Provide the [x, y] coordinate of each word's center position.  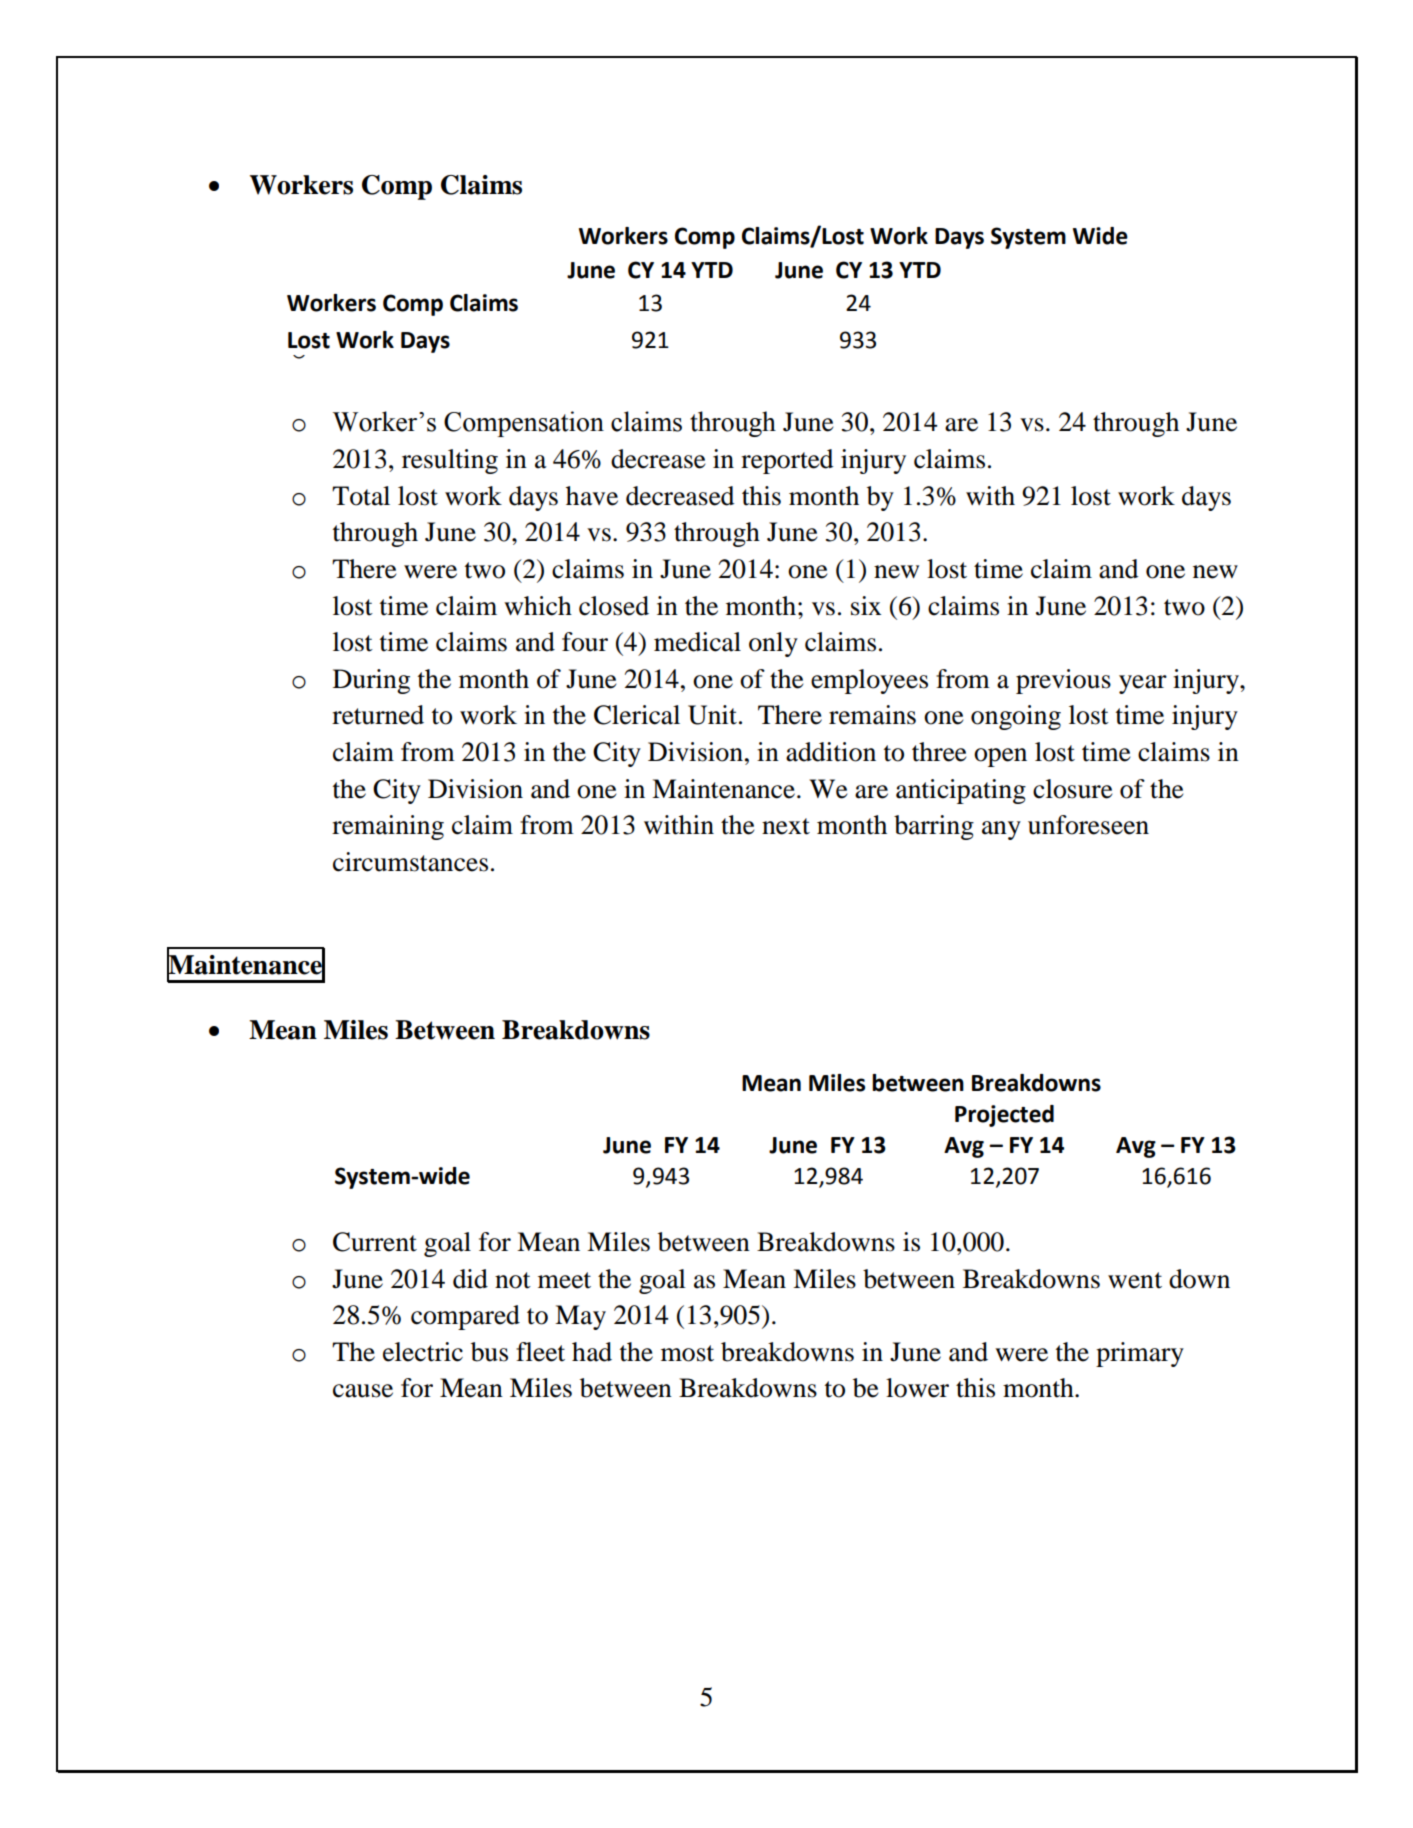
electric [423, 1352]
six [866, 606]
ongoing [1016, 717]
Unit [712, 715]
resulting [450, 461]
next [786, 826]
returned [378, 715]
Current [375, 1242]
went [1135, 1280]
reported [787, 461]
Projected [1004, 1116]
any [1001, 830]
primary [1140, 1354]
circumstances [410, 862]
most [687, 1353]
